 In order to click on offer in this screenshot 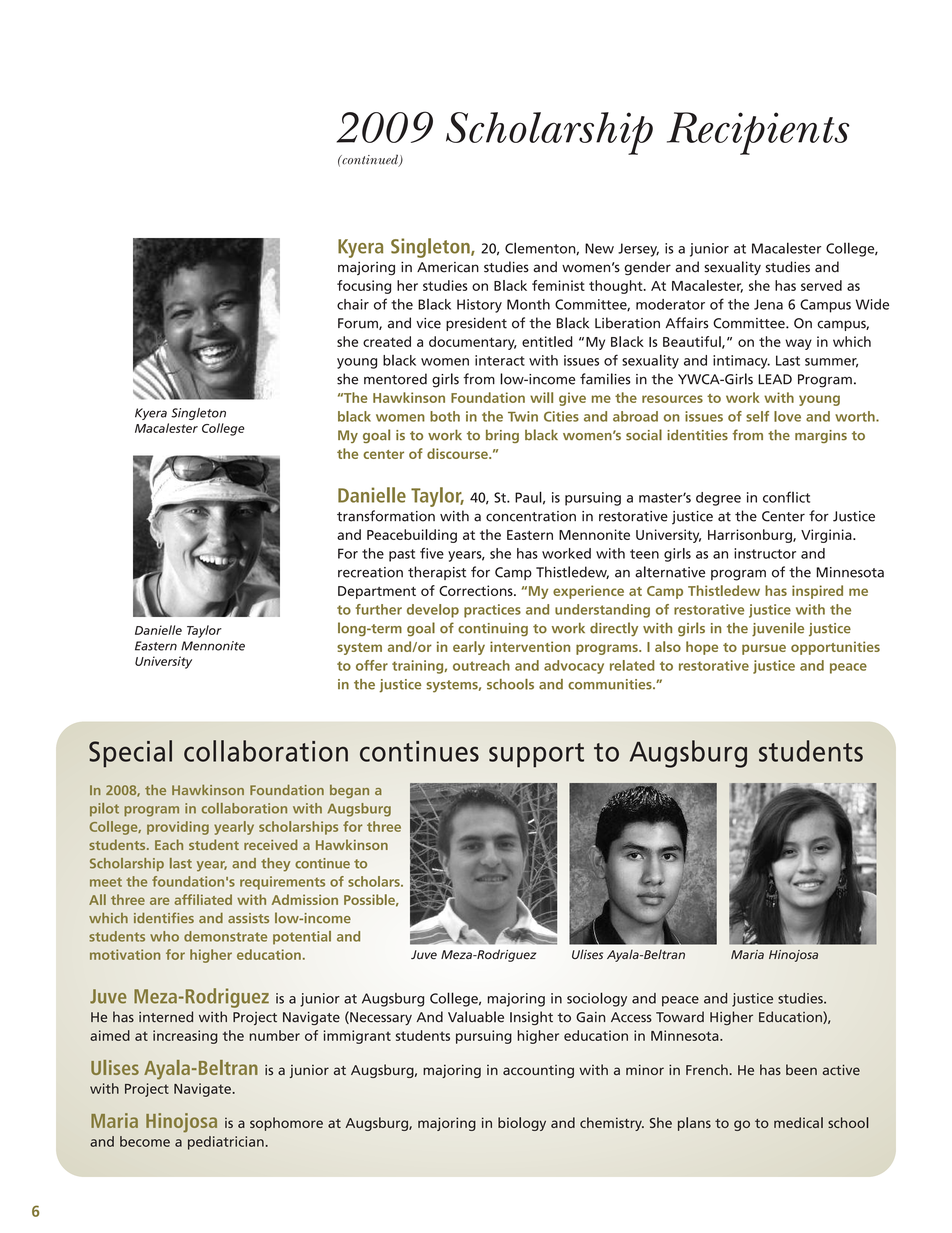, I will do `click(372, 665)`.
